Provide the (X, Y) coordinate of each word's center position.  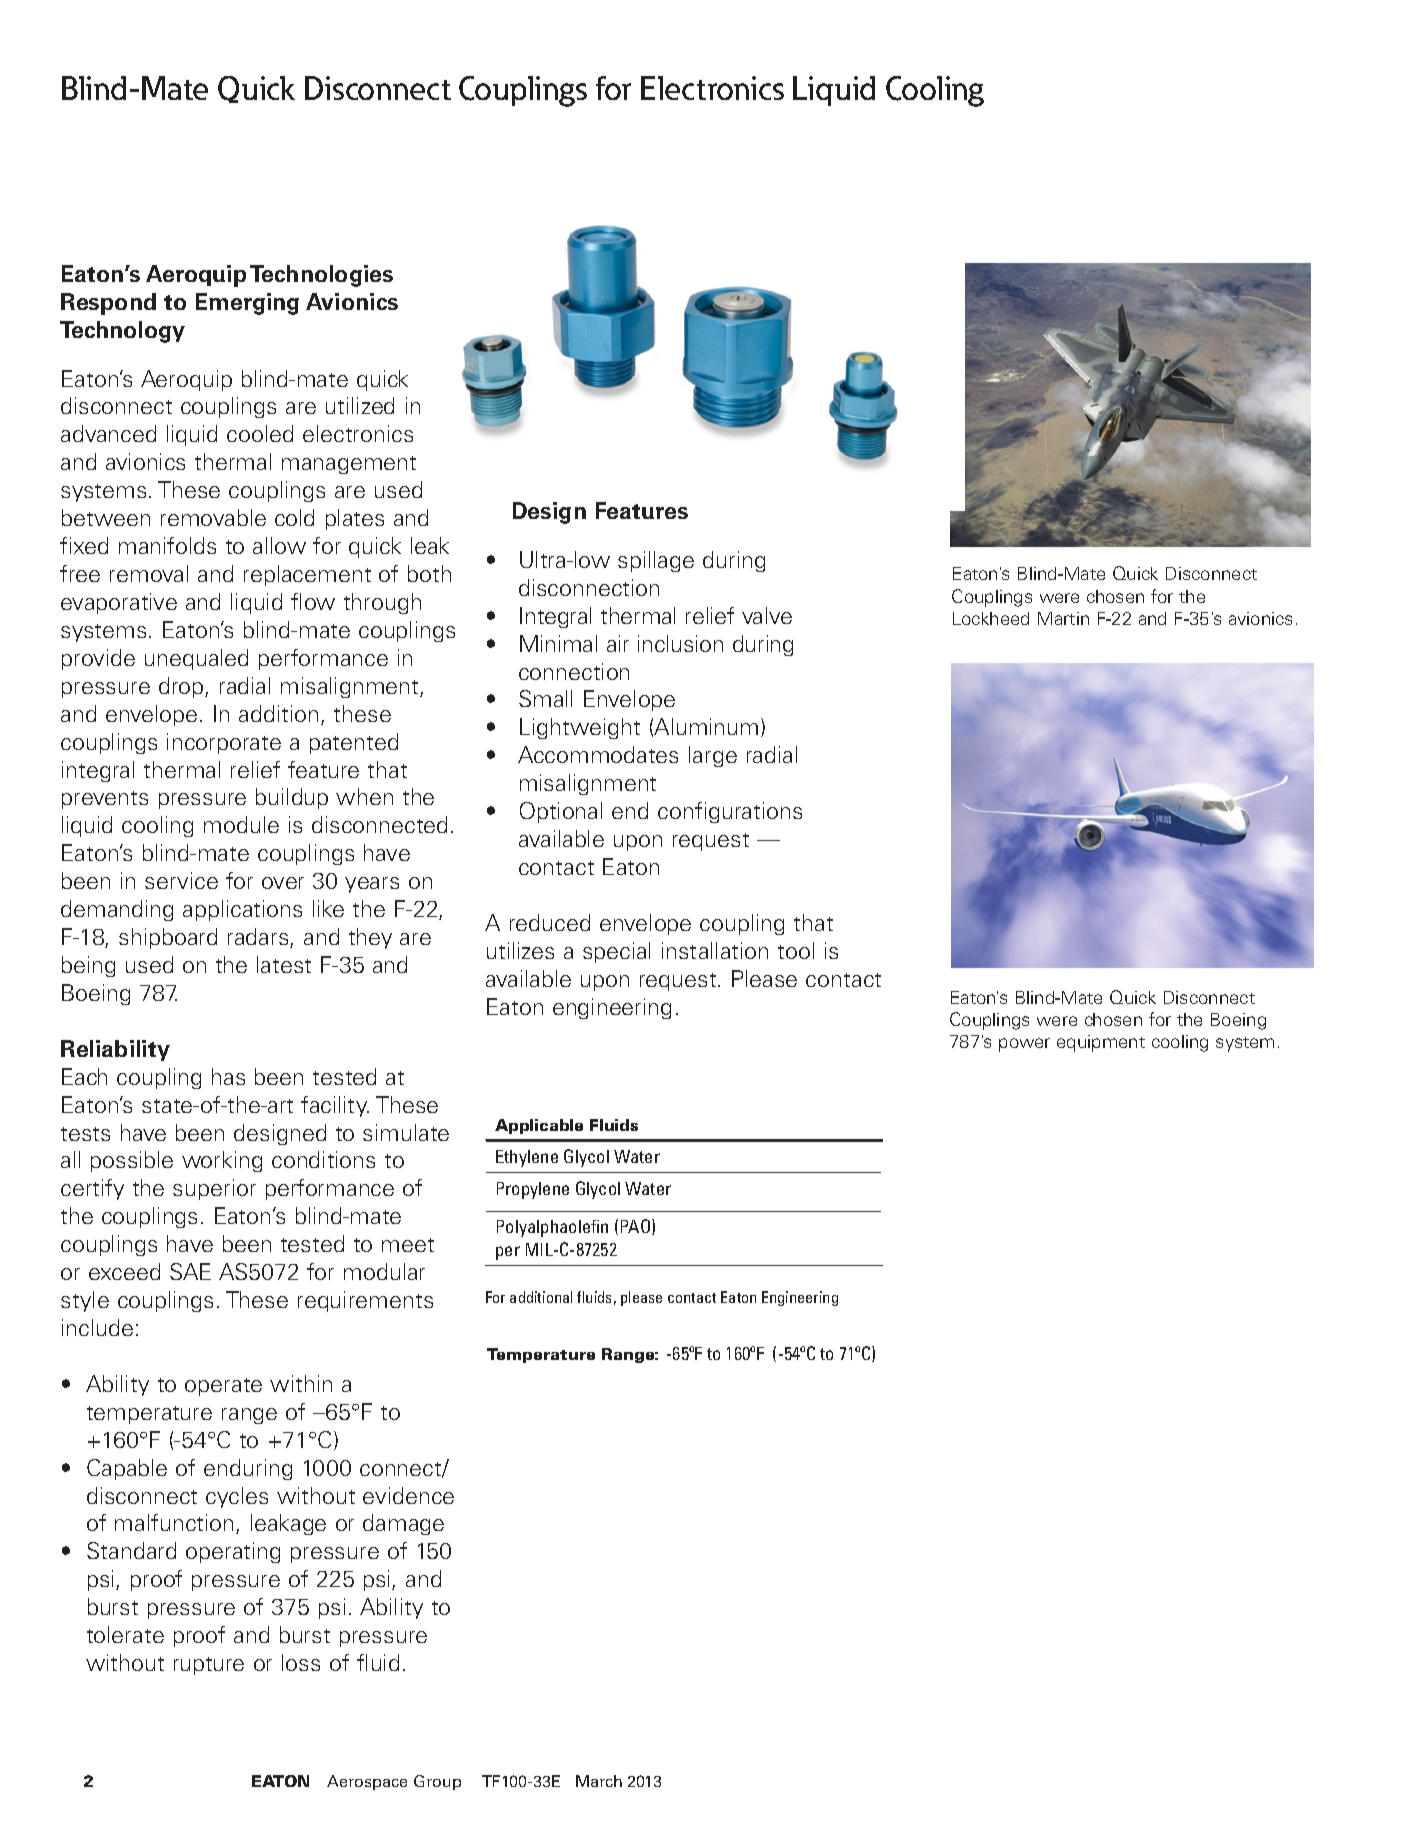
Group (437, 1782)
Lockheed (991, 618)
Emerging (247, 304)
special (616, 952)
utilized (360, 405)
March (599, 1781)
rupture (209, 1666)
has (228, 1076)
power (1024, 1045)
